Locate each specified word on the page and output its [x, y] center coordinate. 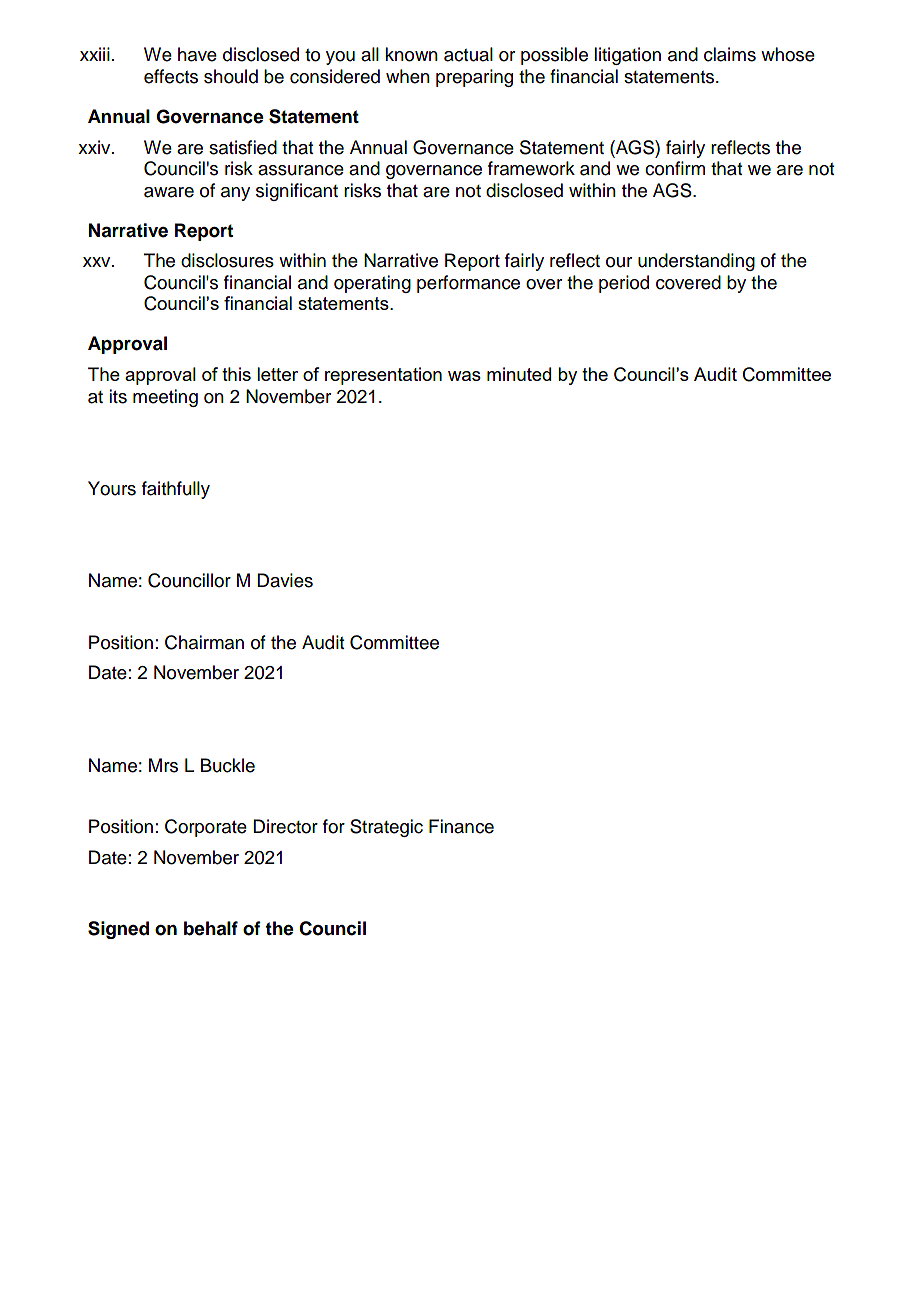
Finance [461, 826]
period [624, 284]
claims [730, 54]
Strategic [386, 828]
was [464, 376]
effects [171, 76]
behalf [211, 928]
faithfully [176, 490]
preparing [474, 78]
